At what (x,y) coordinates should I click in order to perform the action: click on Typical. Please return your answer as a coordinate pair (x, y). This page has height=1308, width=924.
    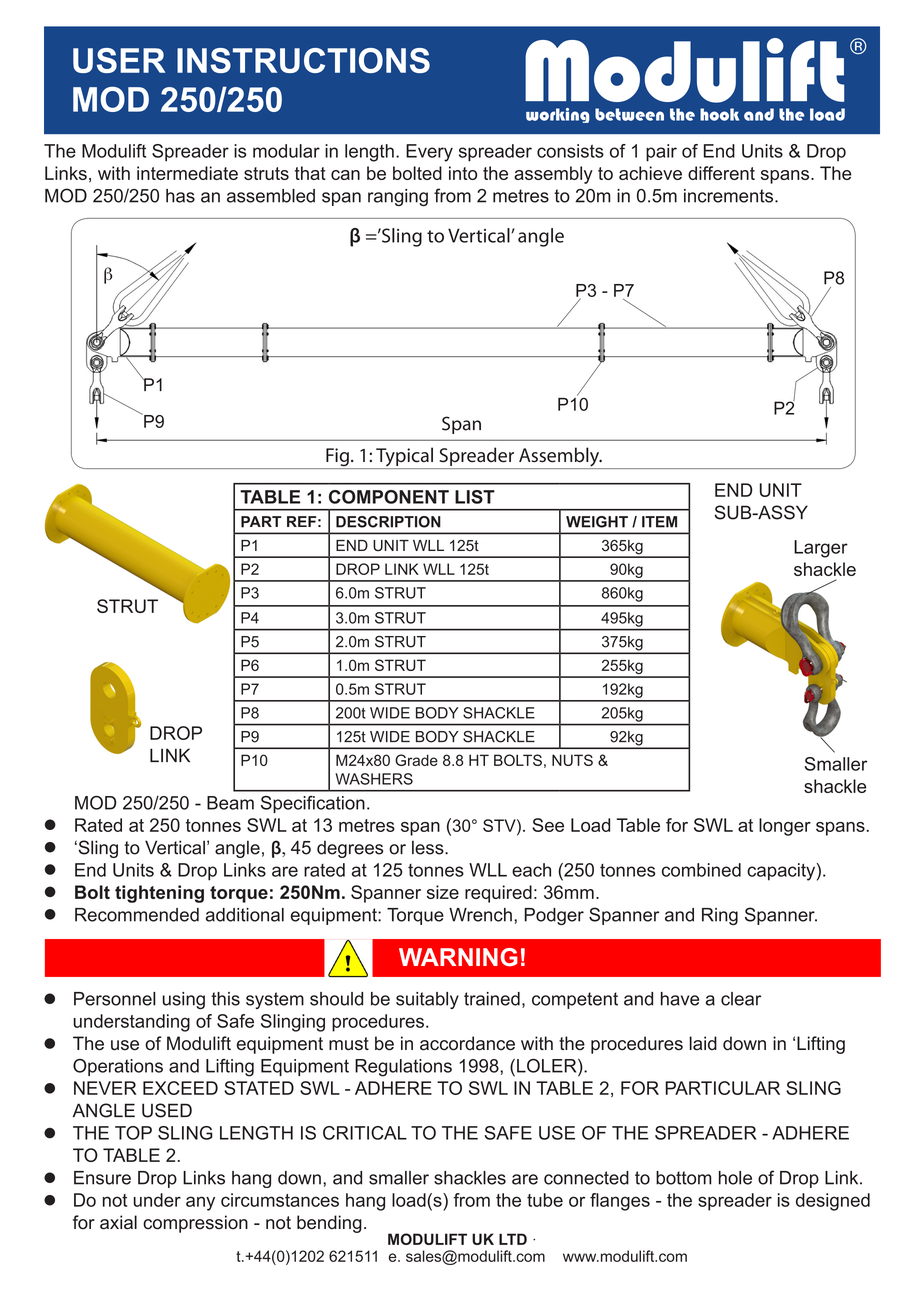
    Looking at the image, I should click on (404, 458).
